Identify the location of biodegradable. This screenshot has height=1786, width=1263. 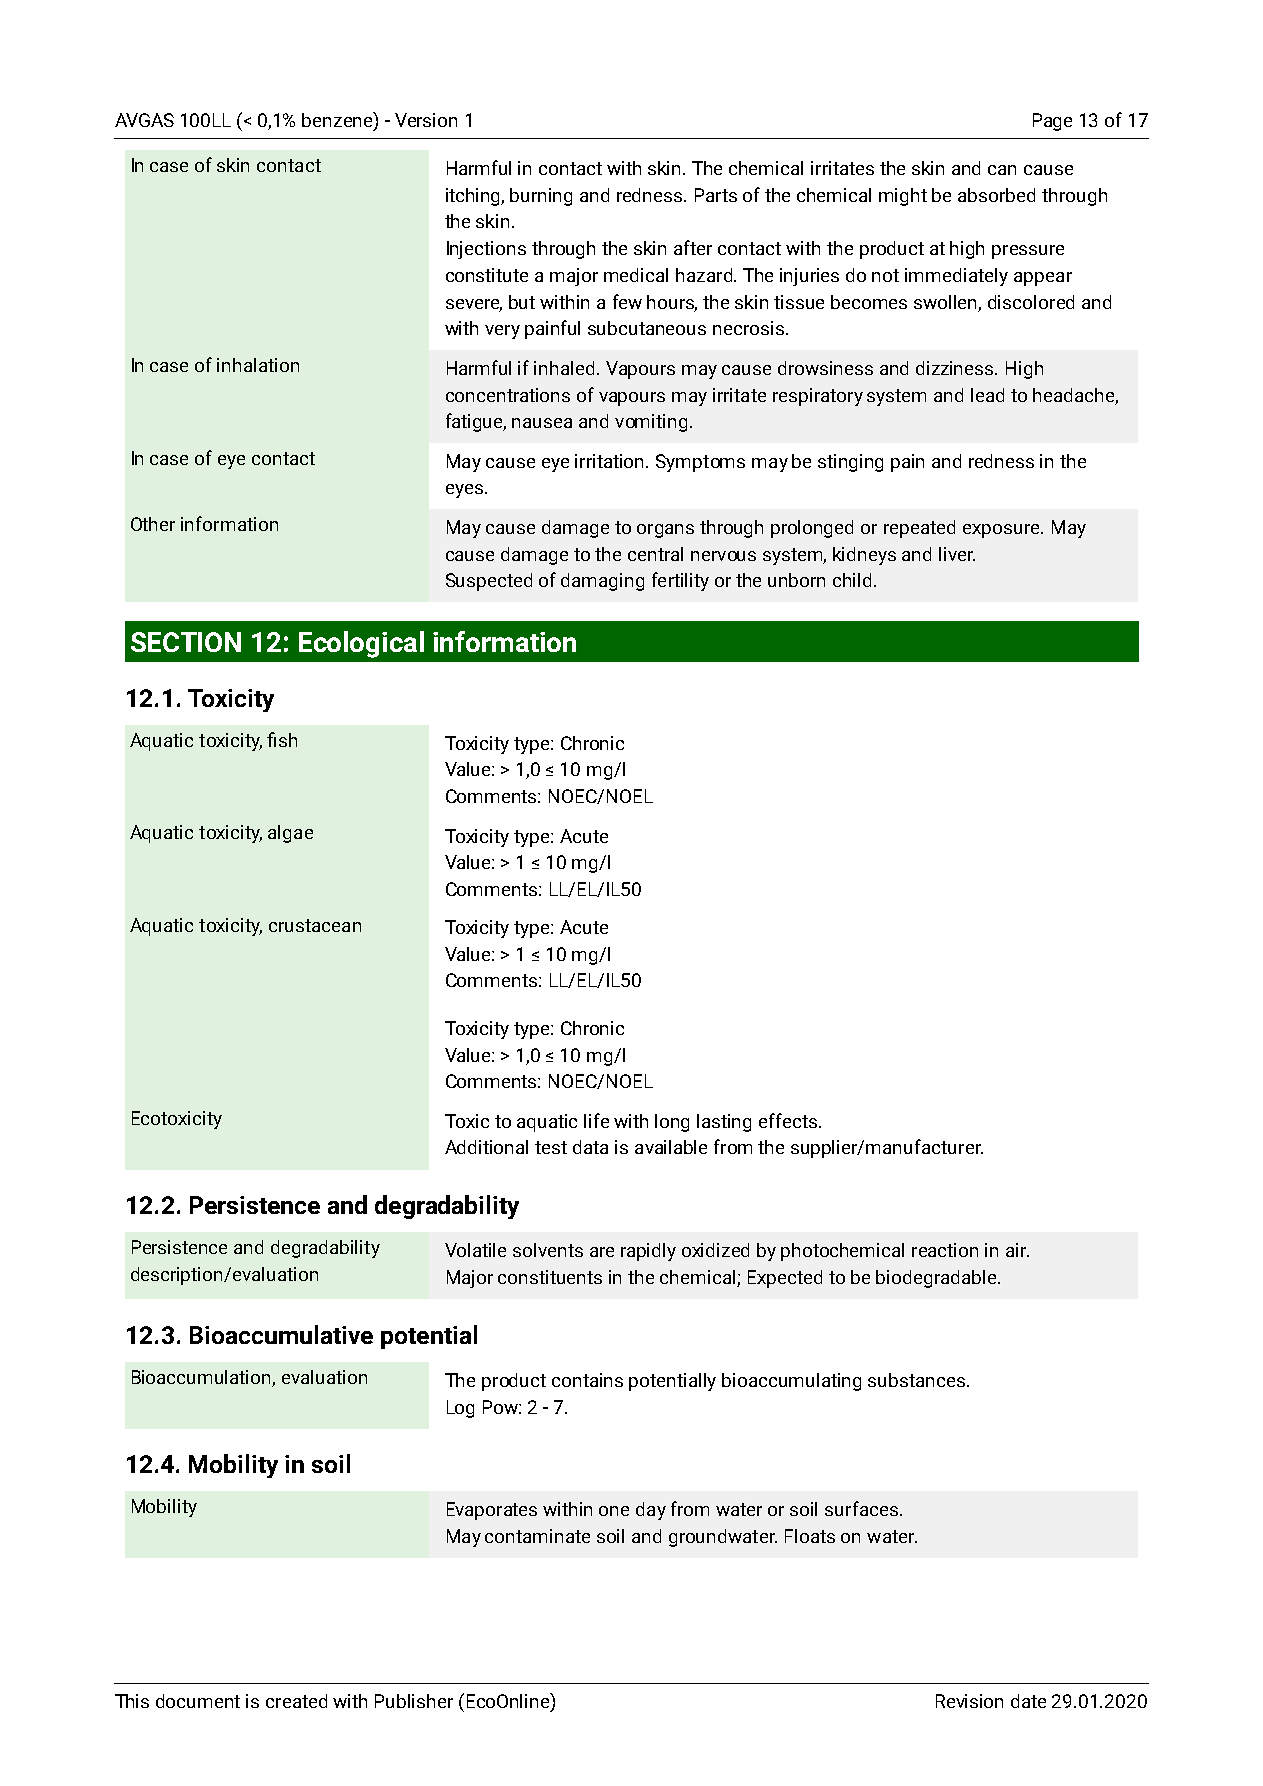
(937, 1279).
